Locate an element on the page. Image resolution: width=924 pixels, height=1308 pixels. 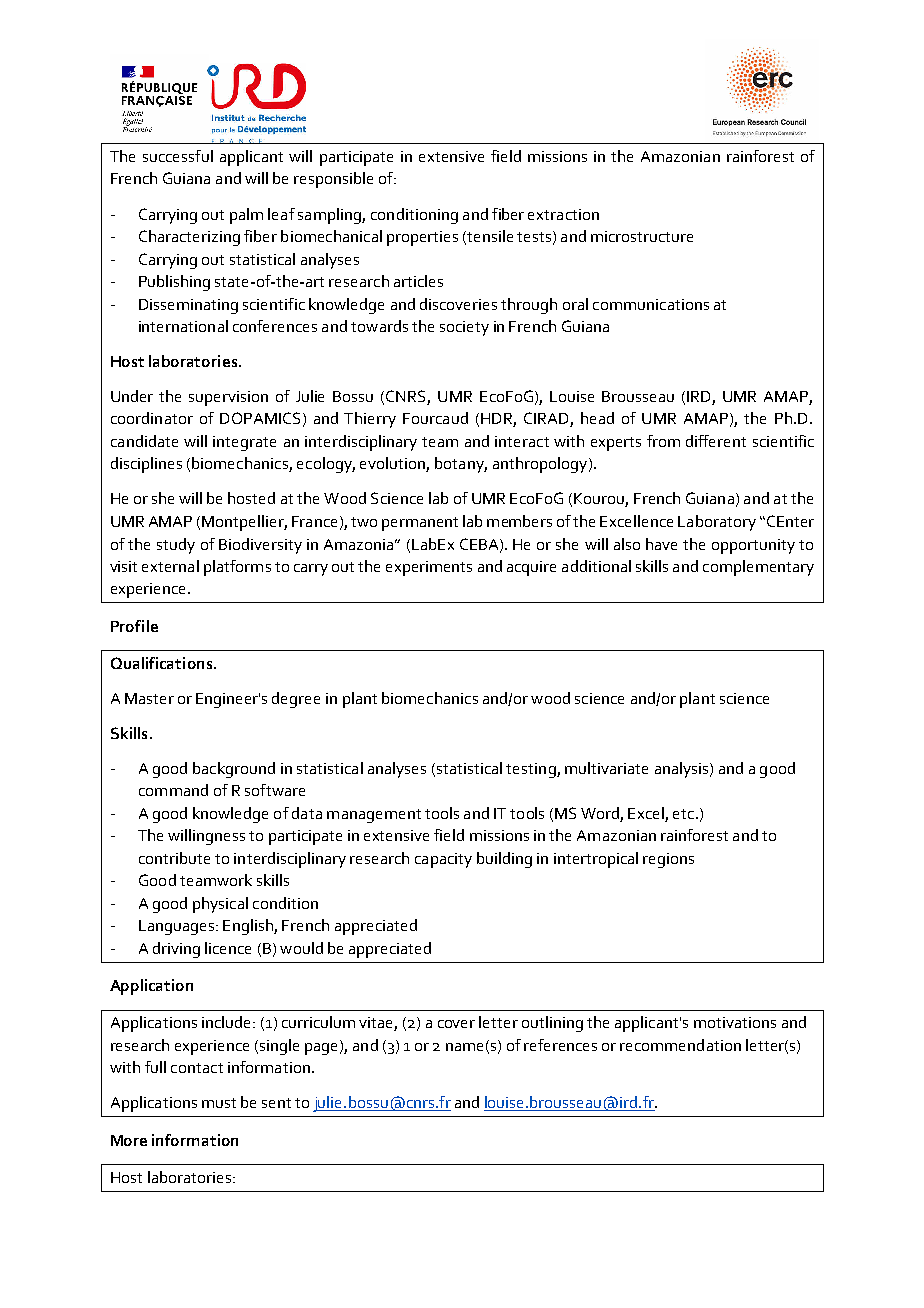
must is located at coordinates (219, 1103).
